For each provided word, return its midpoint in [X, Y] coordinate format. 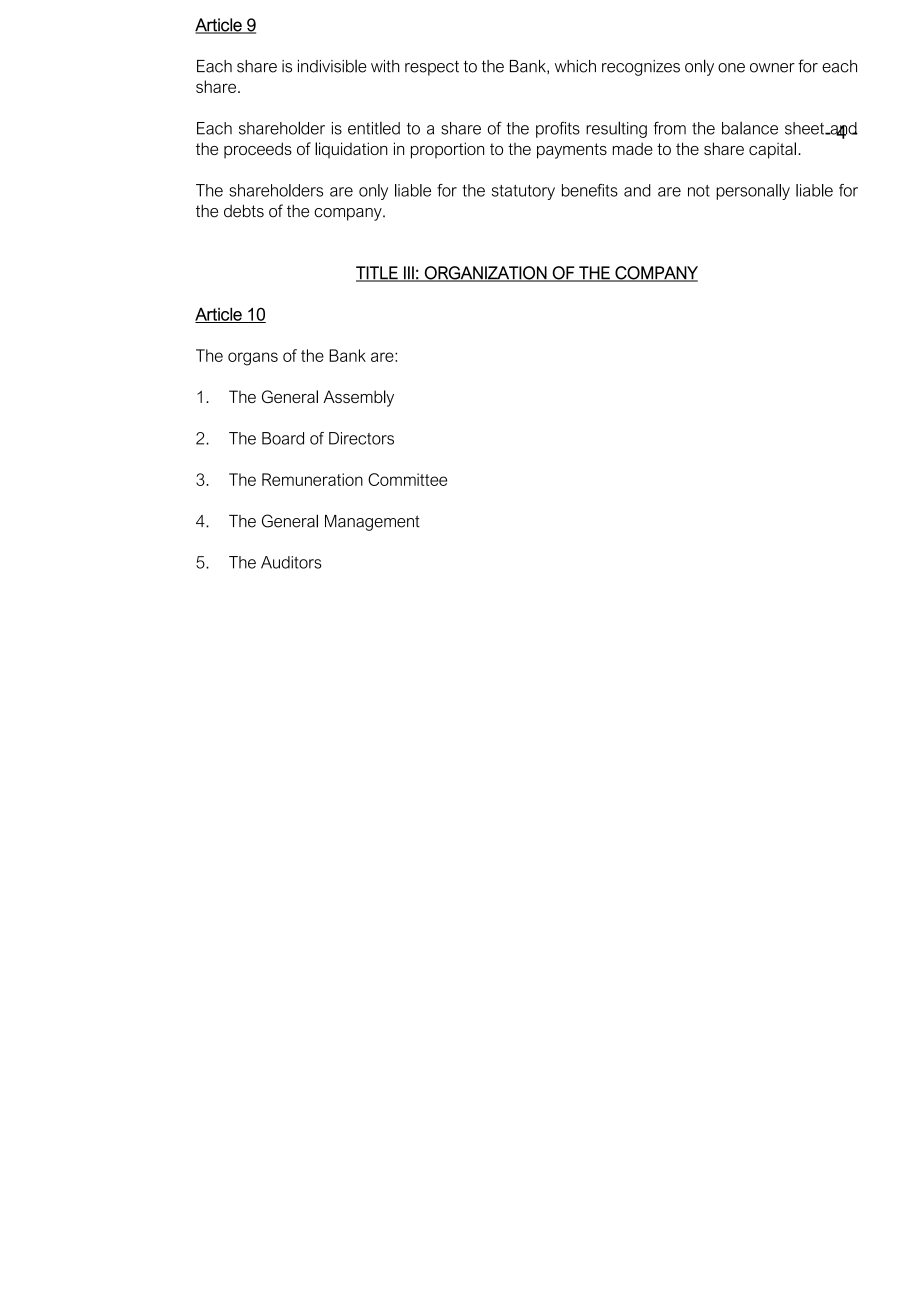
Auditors [291, 562]
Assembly [358, 398]
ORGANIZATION [486, 274]
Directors [361, 438]
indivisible [332, 66]
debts [244, 211]
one [731, 68]
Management [372, 523]
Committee [407, 479]
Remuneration [312, 479]
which [575, 66]
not [699, 191]
